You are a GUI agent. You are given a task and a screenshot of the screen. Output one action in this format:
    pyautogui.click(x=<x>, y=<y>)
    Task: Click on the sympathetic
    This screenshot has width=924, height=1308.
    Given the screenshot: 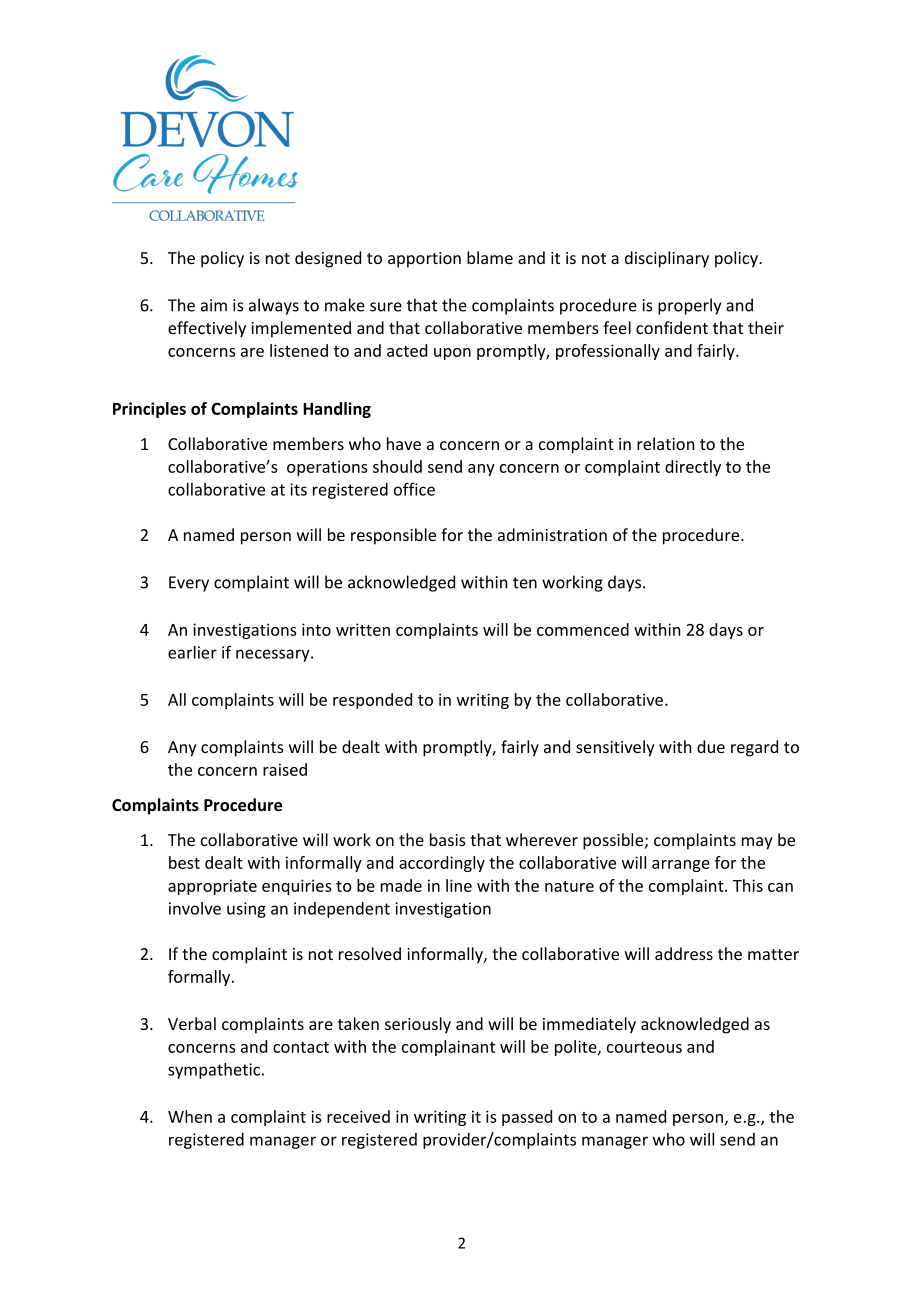 What is the action you would take?
    pyautogui.click(x=214, y=1071)
